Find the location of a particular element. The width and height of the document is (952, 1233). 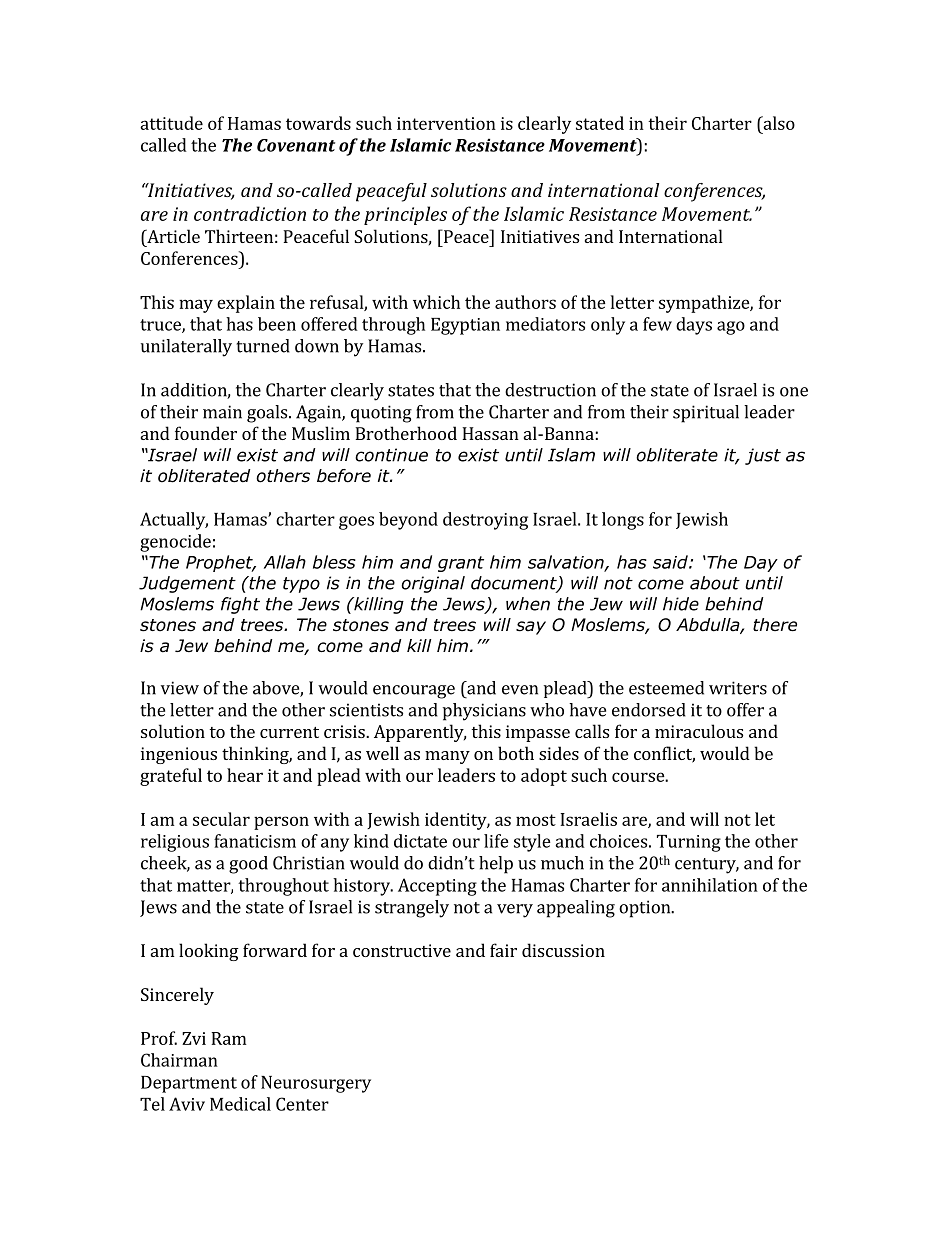

discussion is located at coordinates (563, 950).
